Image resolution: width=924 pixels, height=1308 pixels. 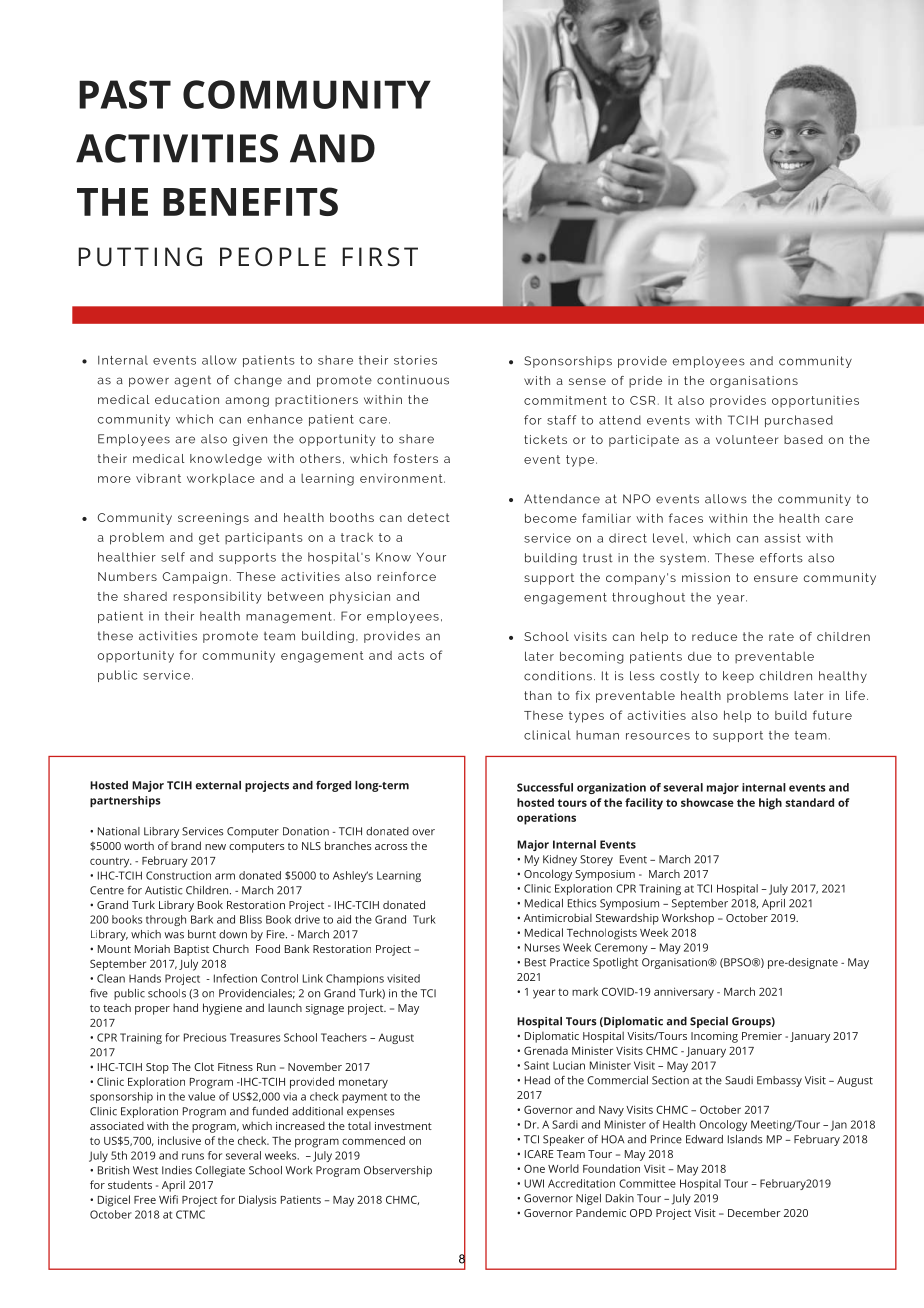 What do you see at coordinates (380, 257) in the document?
I see `FIRST` at bounding box center [380, 257].
